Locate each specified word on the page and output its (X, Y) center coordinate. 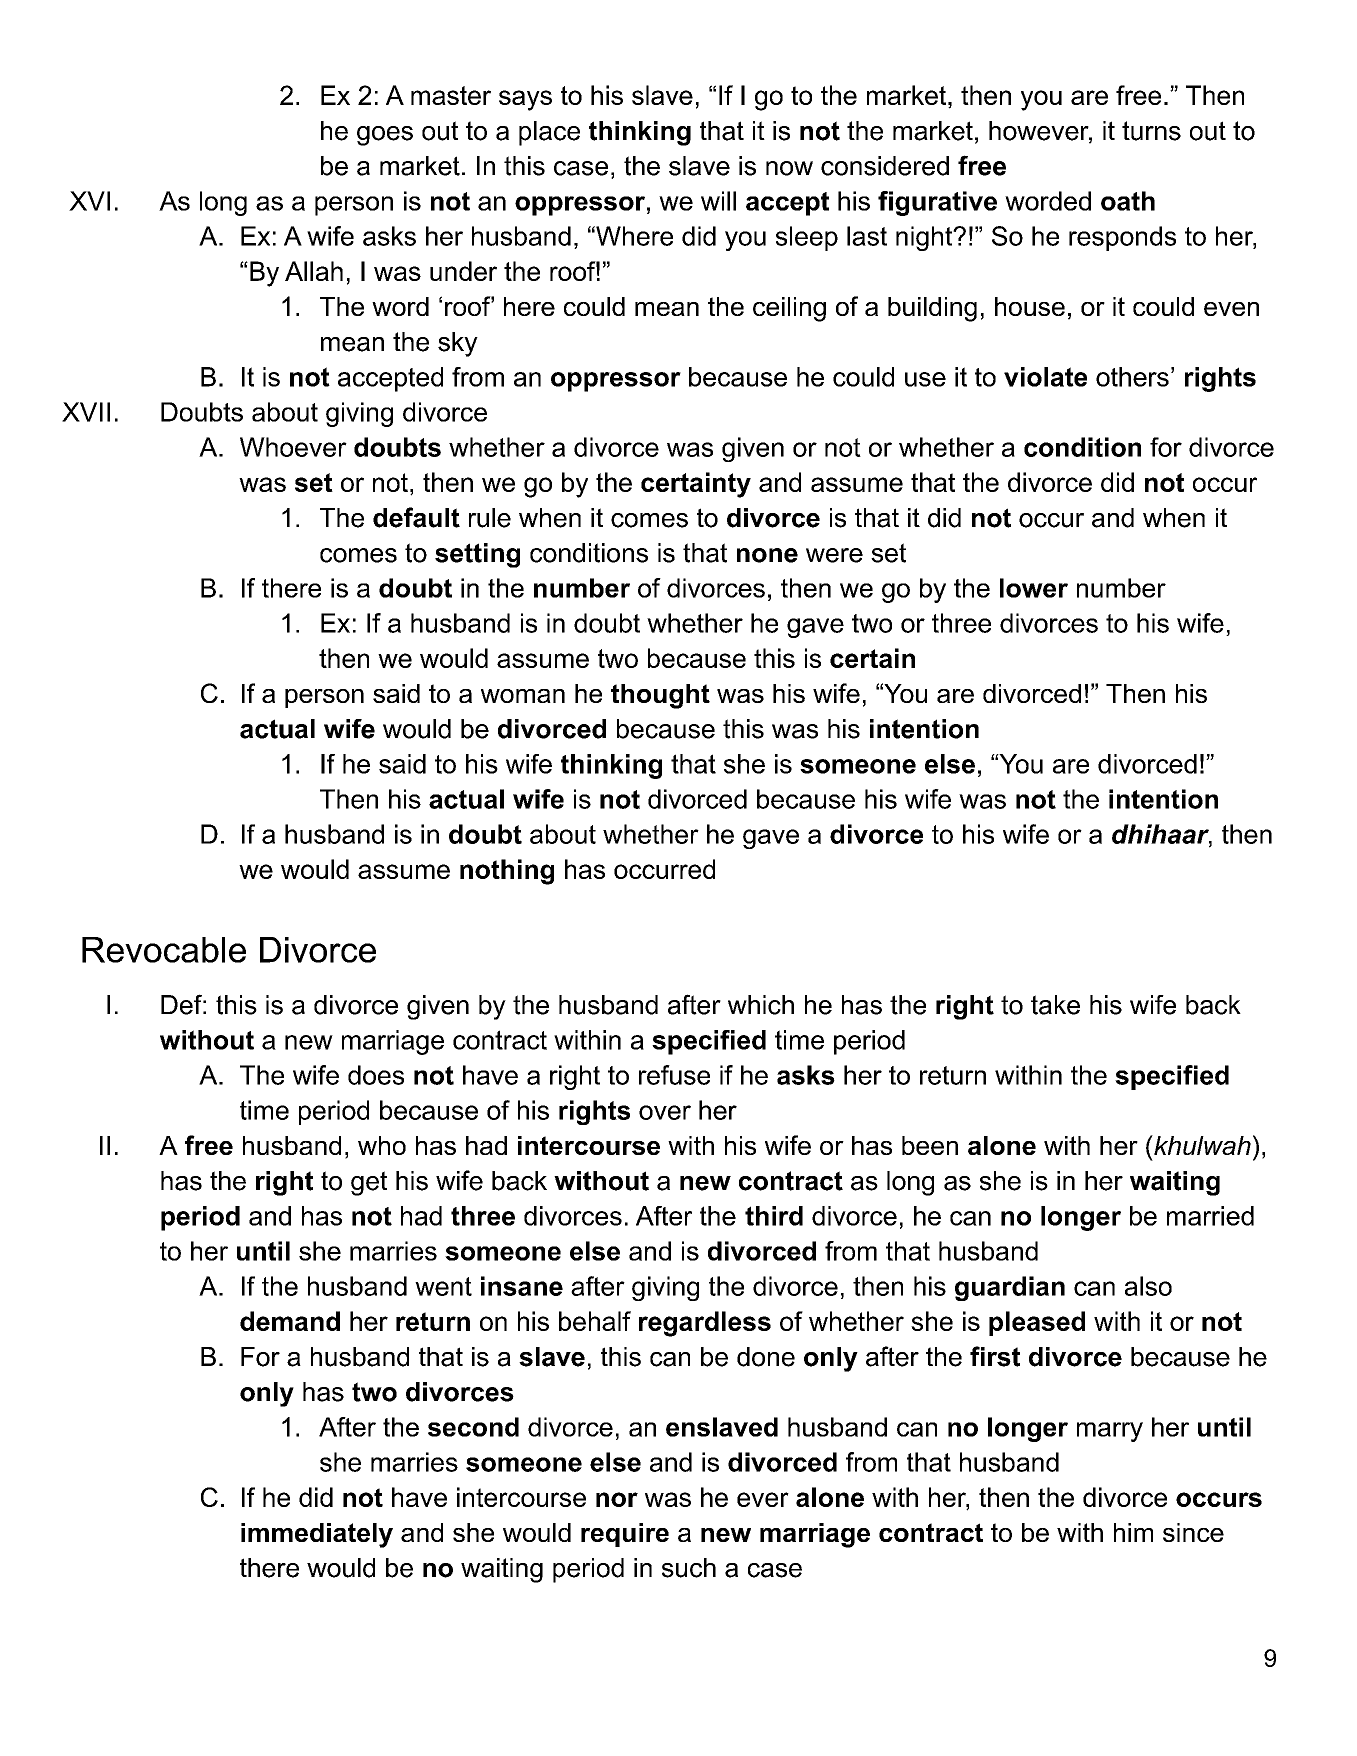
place (549, 133)
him (1133, 1532)
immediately (317, 1535)
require (625, 1535)
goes (385, 136)
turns (1151, 131)
